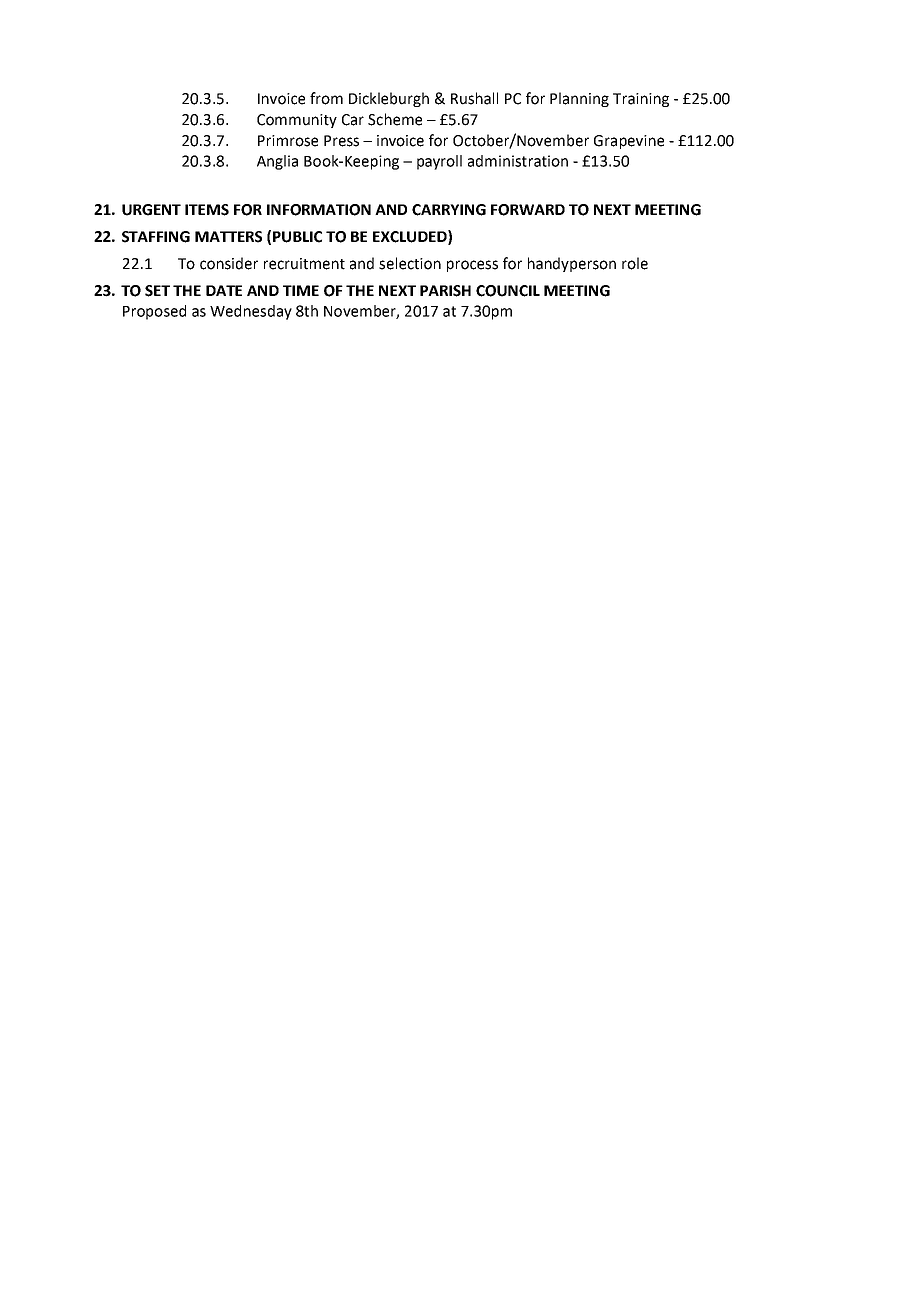  Describe the element at coordinates (277, 162) in the screenshot. I see `Anglia` at that location.
